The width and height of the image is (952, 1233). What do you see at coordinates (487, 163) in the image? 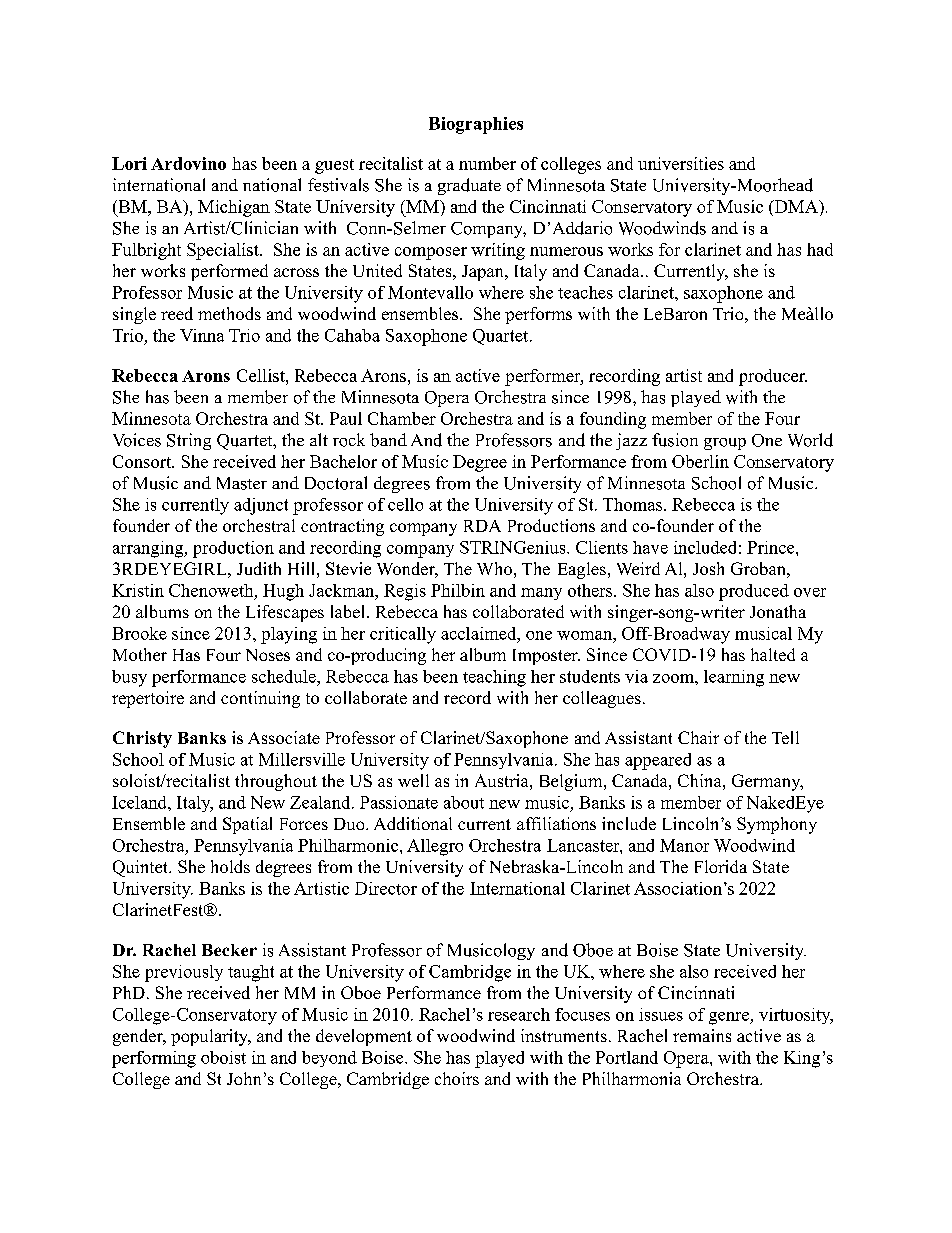
I see `number` at bounding box center [487, 163].
